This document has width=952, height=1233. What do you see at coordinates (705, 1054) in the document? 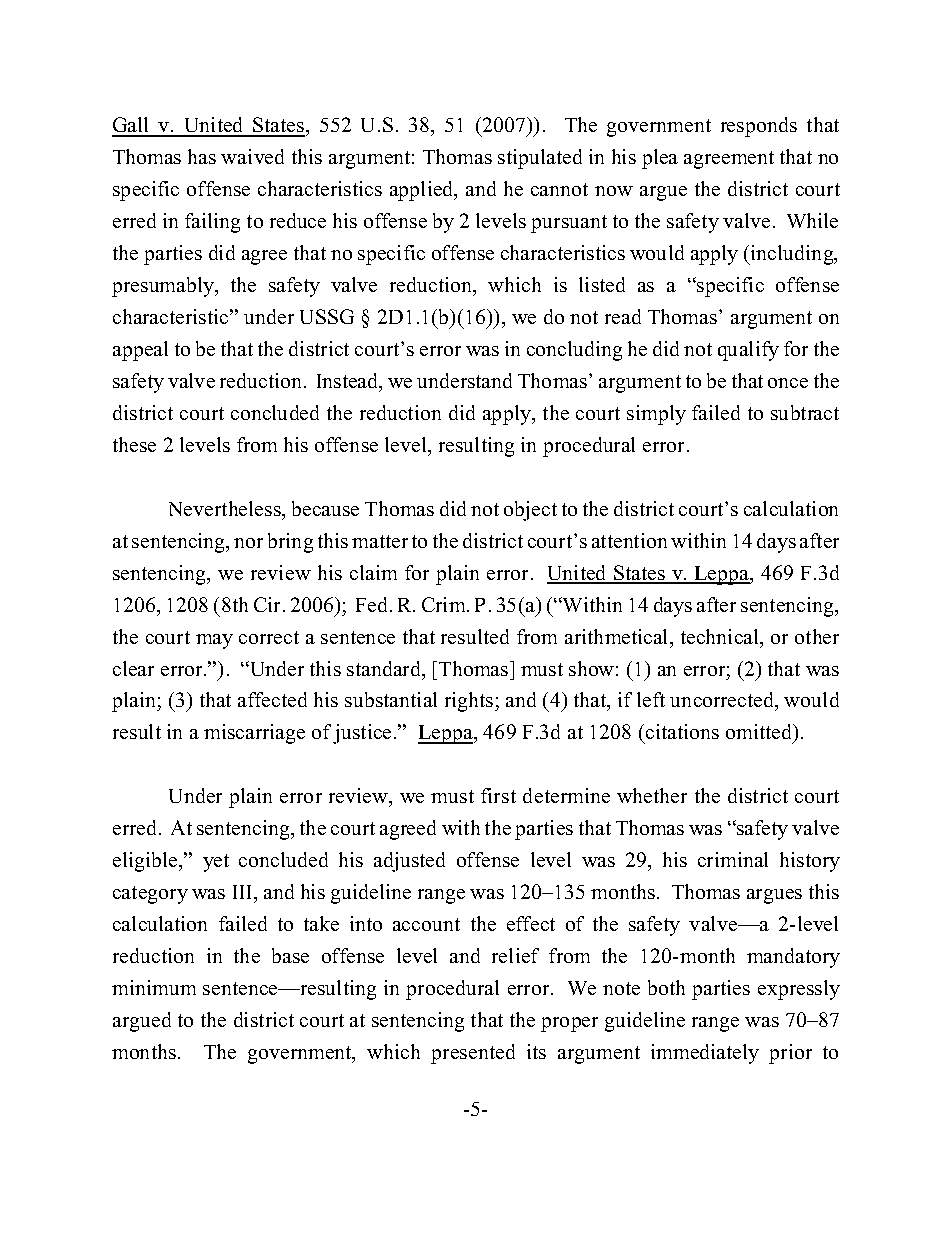
I see `immediately` at bounding box center [705, 1054].
